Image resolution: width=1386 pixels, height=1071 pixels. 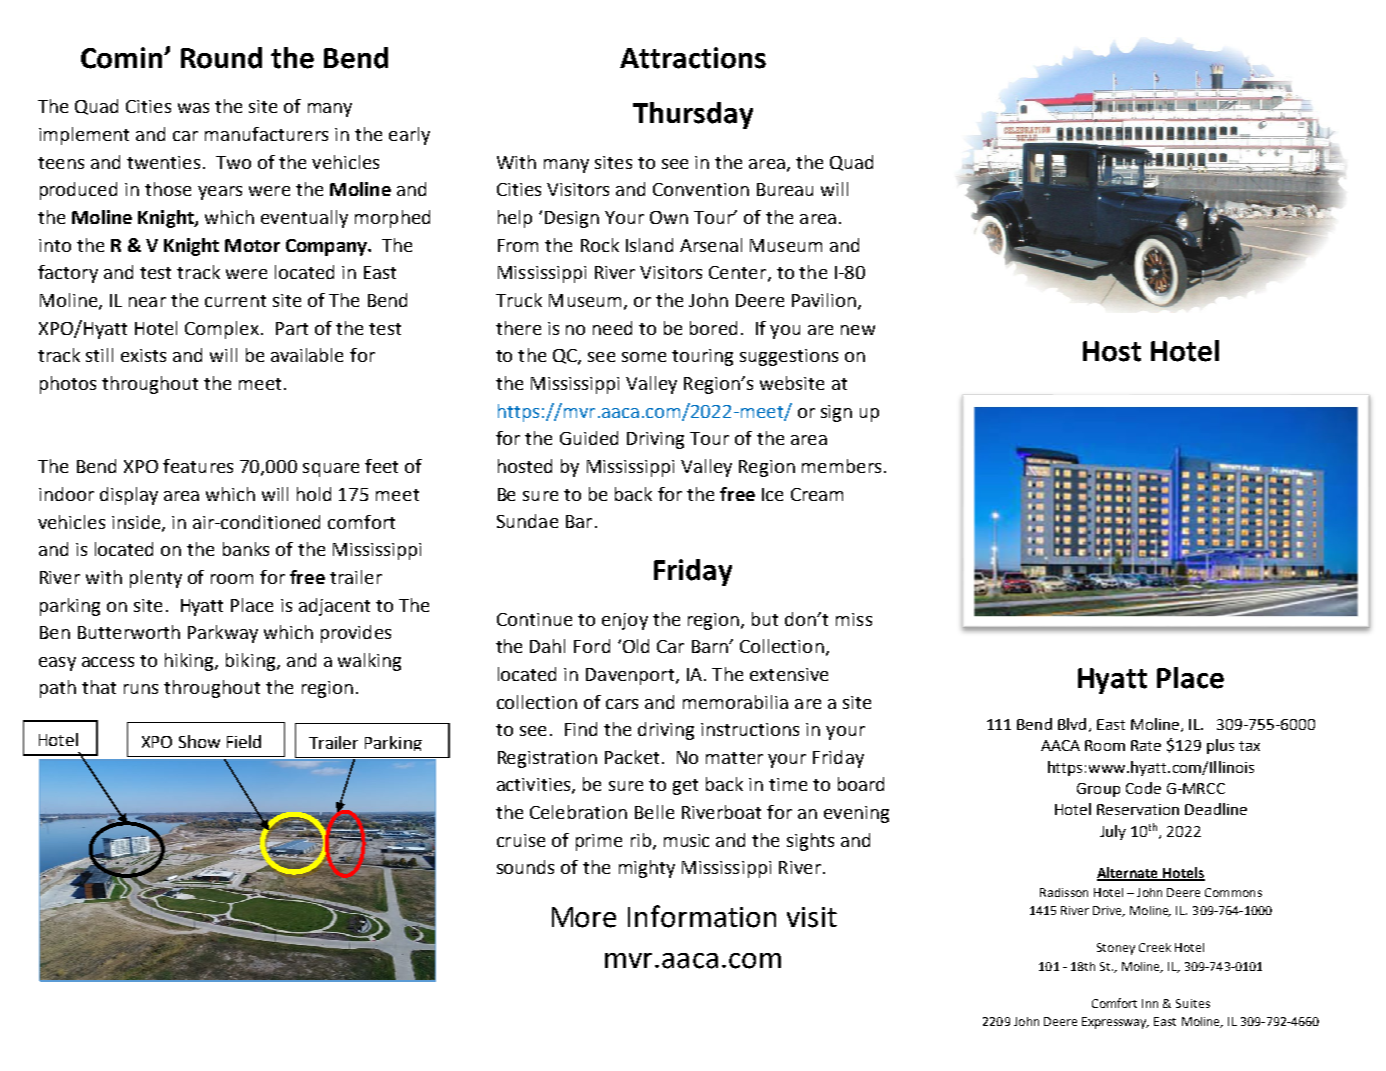 What do you see at coordinates (589, 438) in the document?
I see `Guided` at bounding box center [589, 438].
